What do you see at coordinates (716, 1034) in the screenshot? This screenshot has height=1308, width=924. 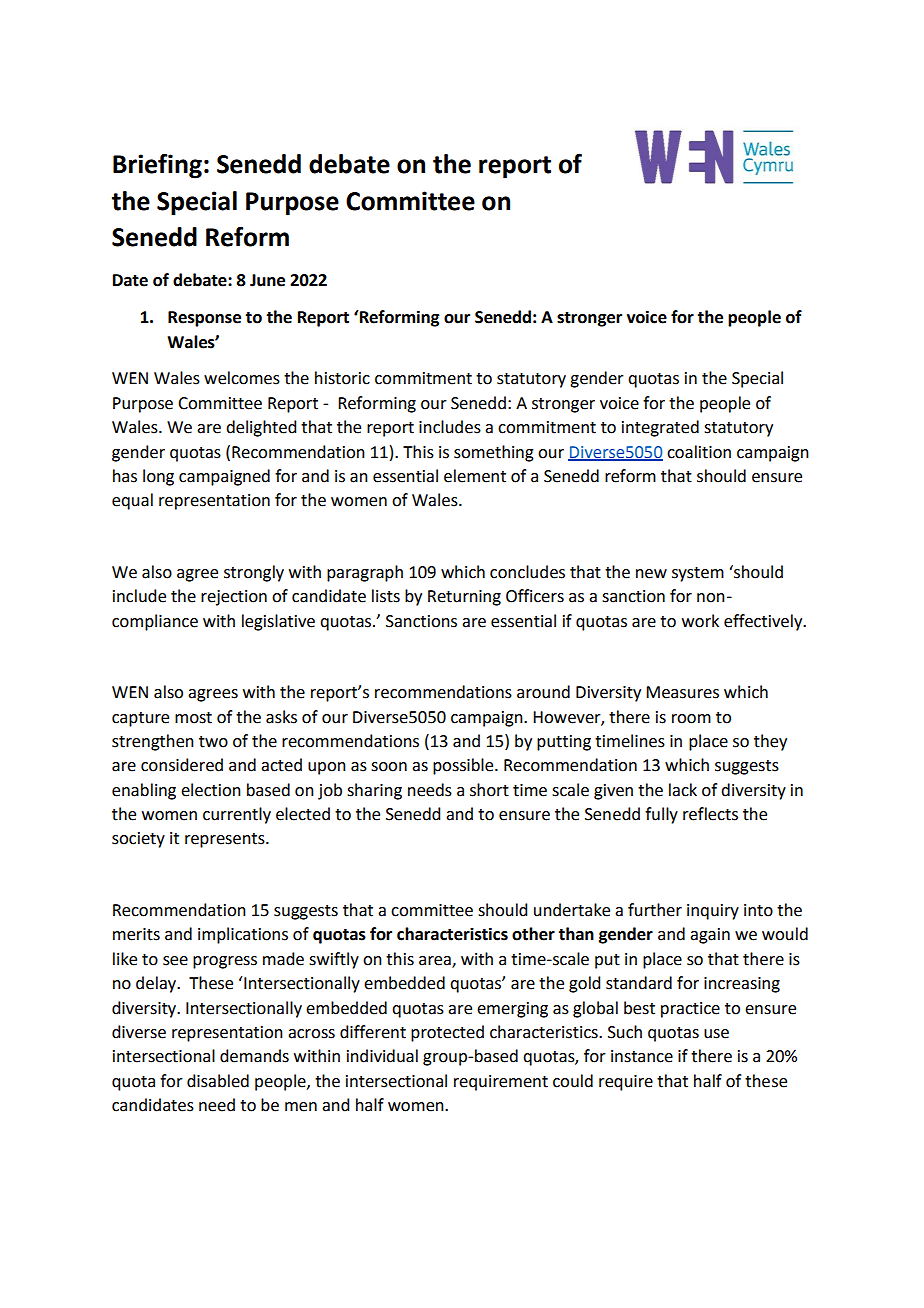 I see `use` at bounding box center [716, 1034].
